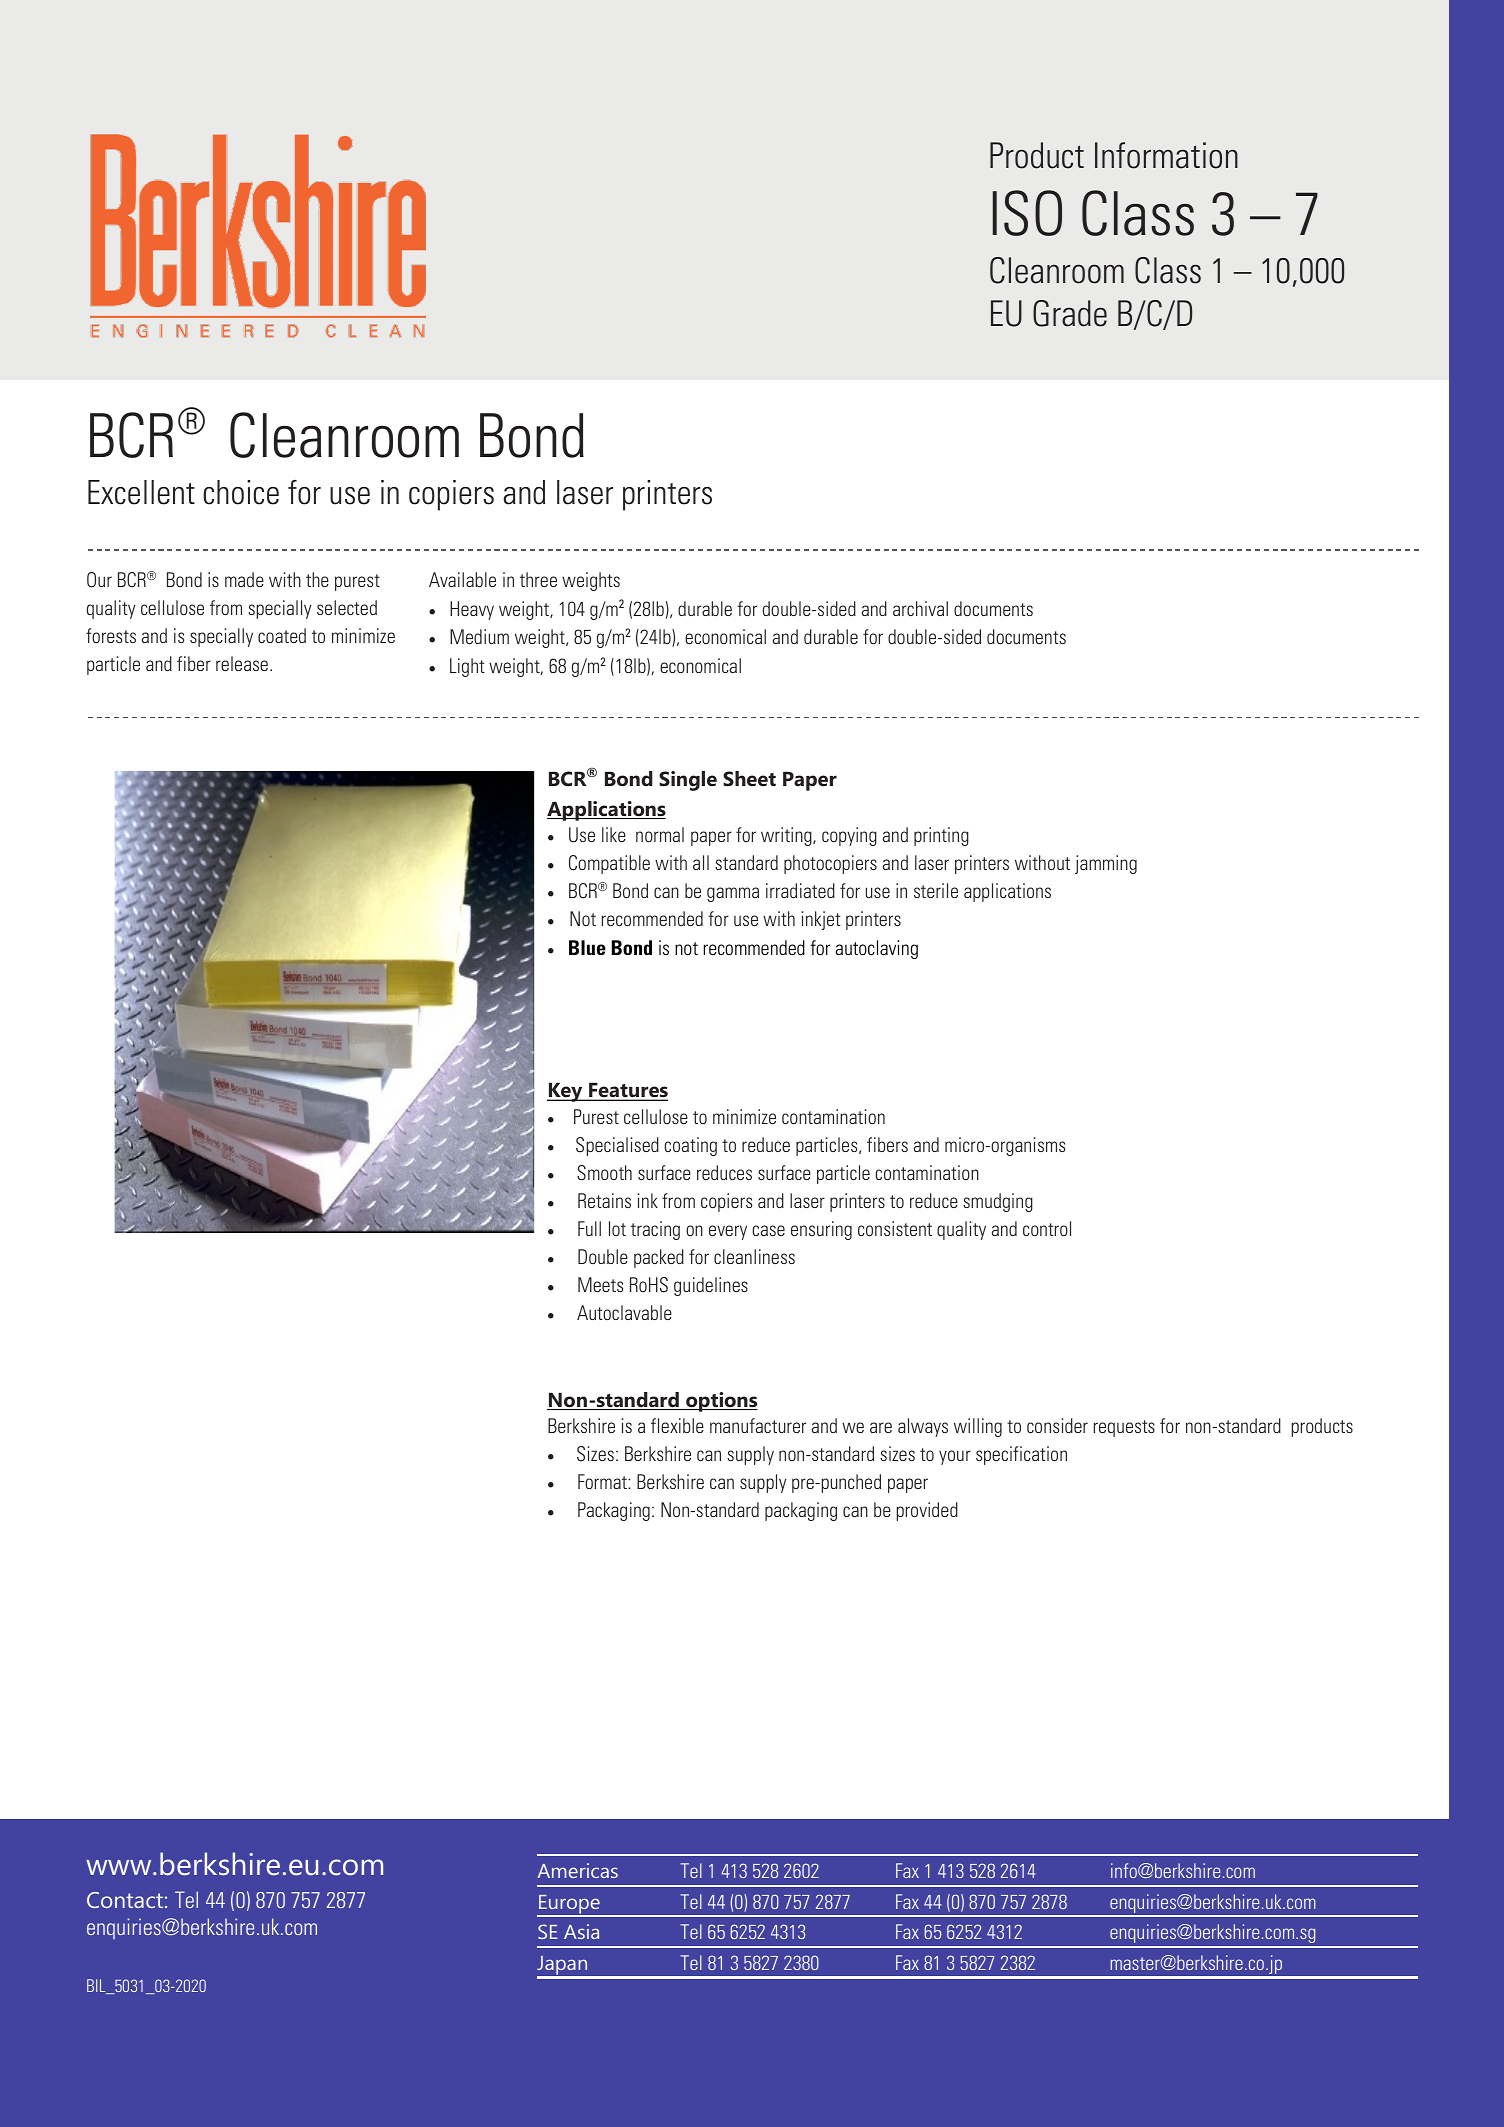 The height and width of the screenshot is (2127, 1504). What do you see at coordinates (627, 1091) in the screenshot?
I see `Features` at bounding box center [627, 1091].
